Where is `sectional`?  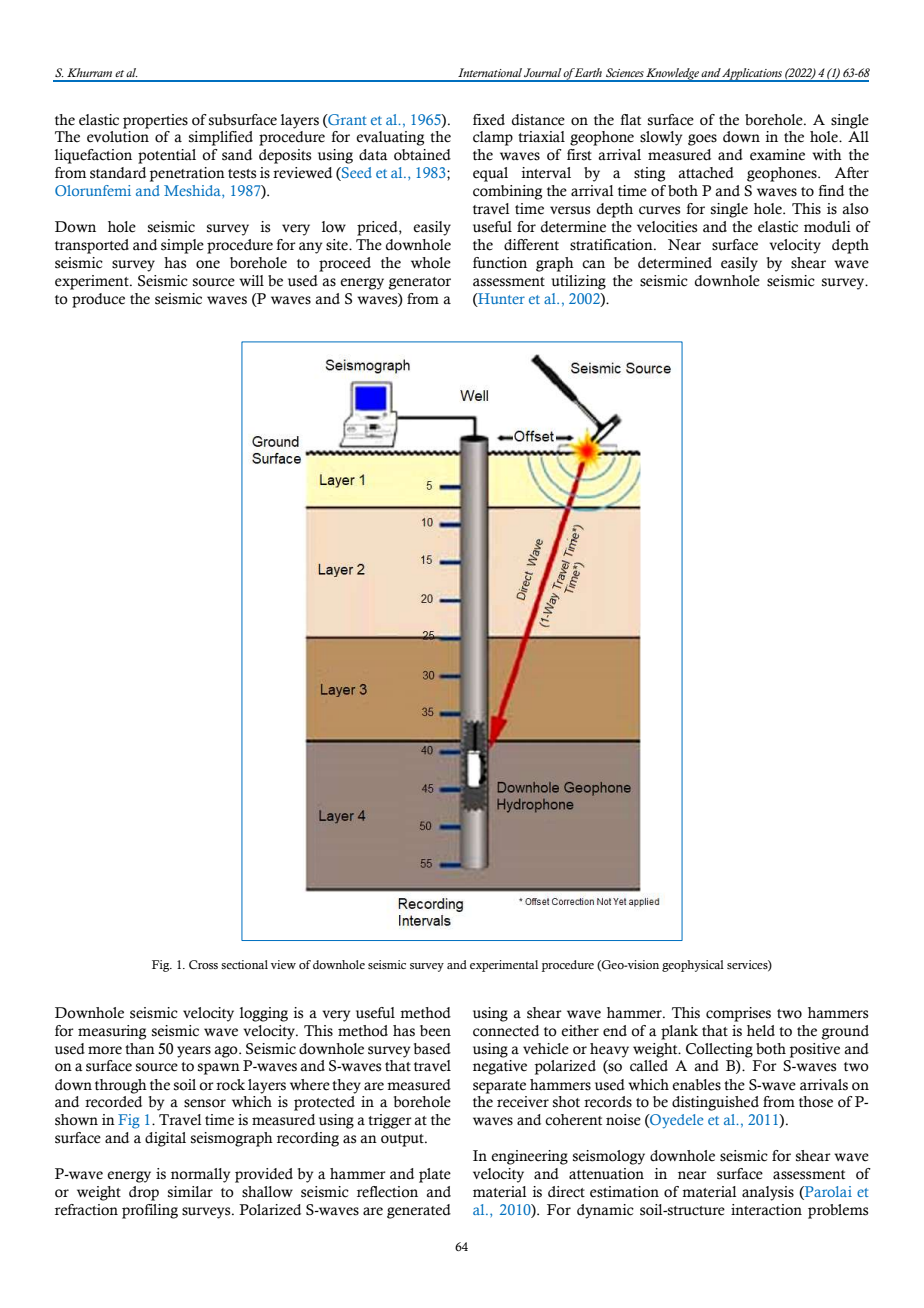 sectional is located at coordinates (244, 964).
